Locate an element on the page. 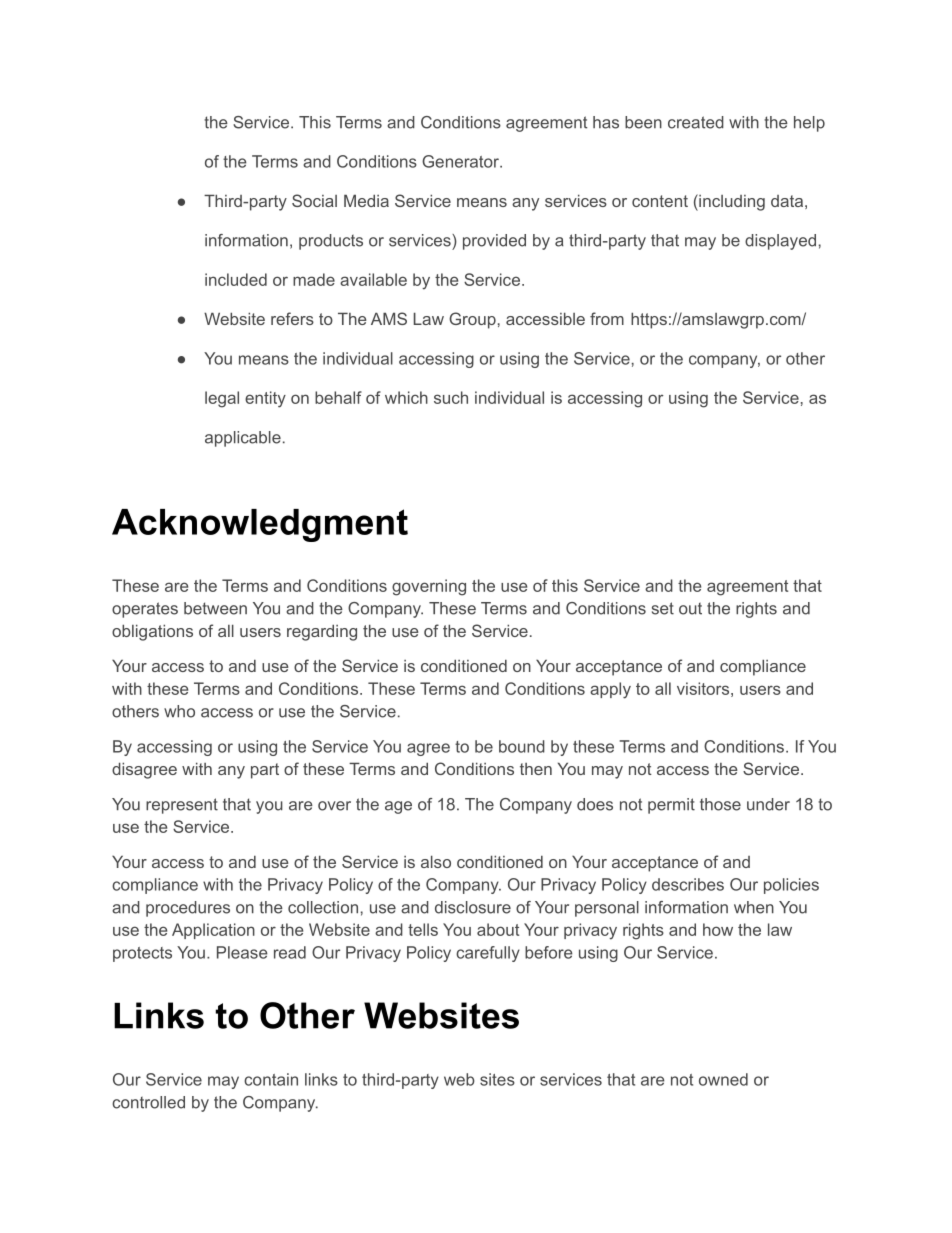 The height and width of the page is (1233, 952). represent is located at coordinates (182, 806).
